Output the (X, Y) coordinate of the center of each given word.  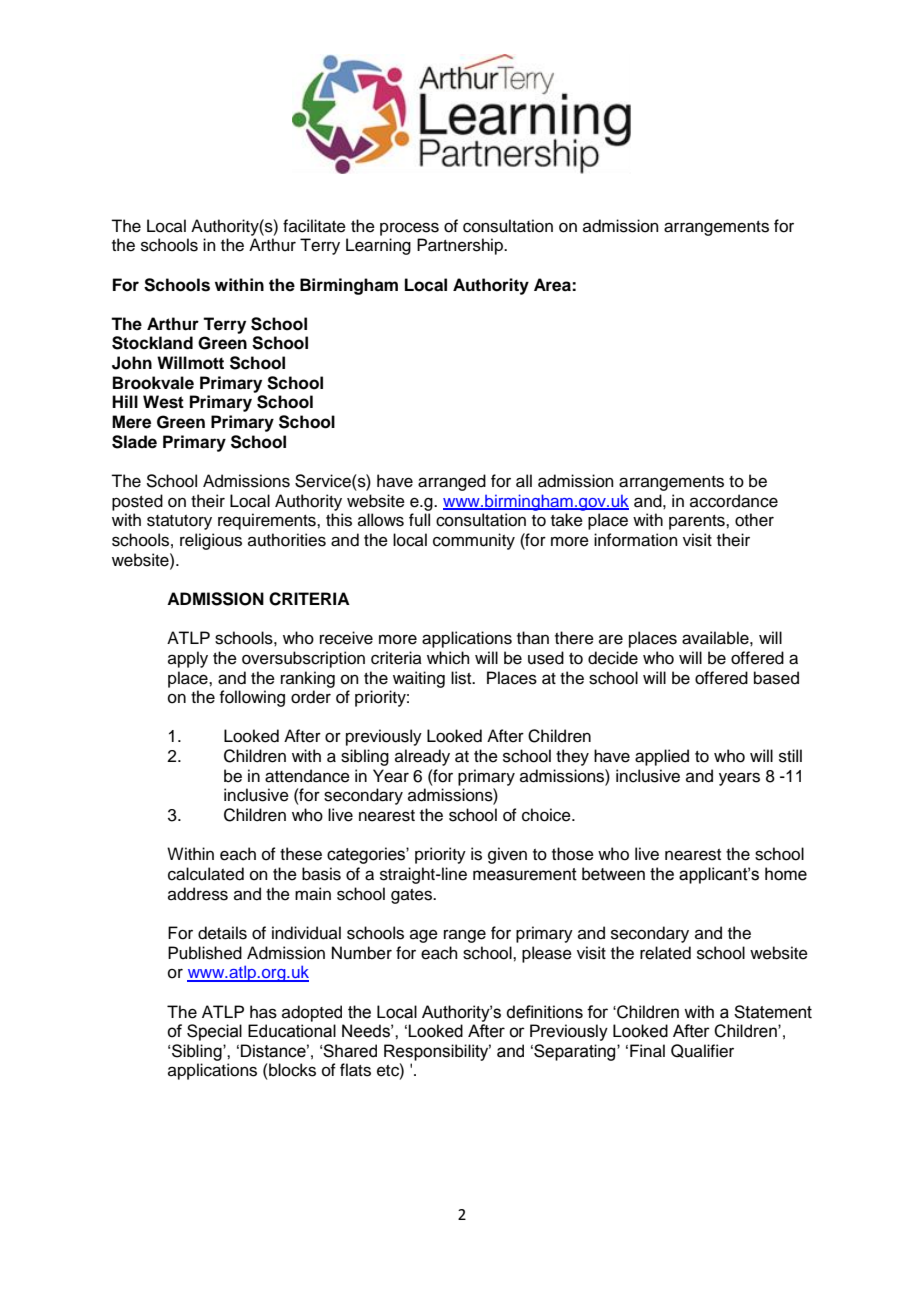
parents (698, 522)
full (419, 520)
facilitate (314, 226)
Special (214, 1032)
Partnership (461, 246)
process (409, 229)
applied (662, 757)
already (422, 757)
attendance (307, 776)
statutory (179, 522)
